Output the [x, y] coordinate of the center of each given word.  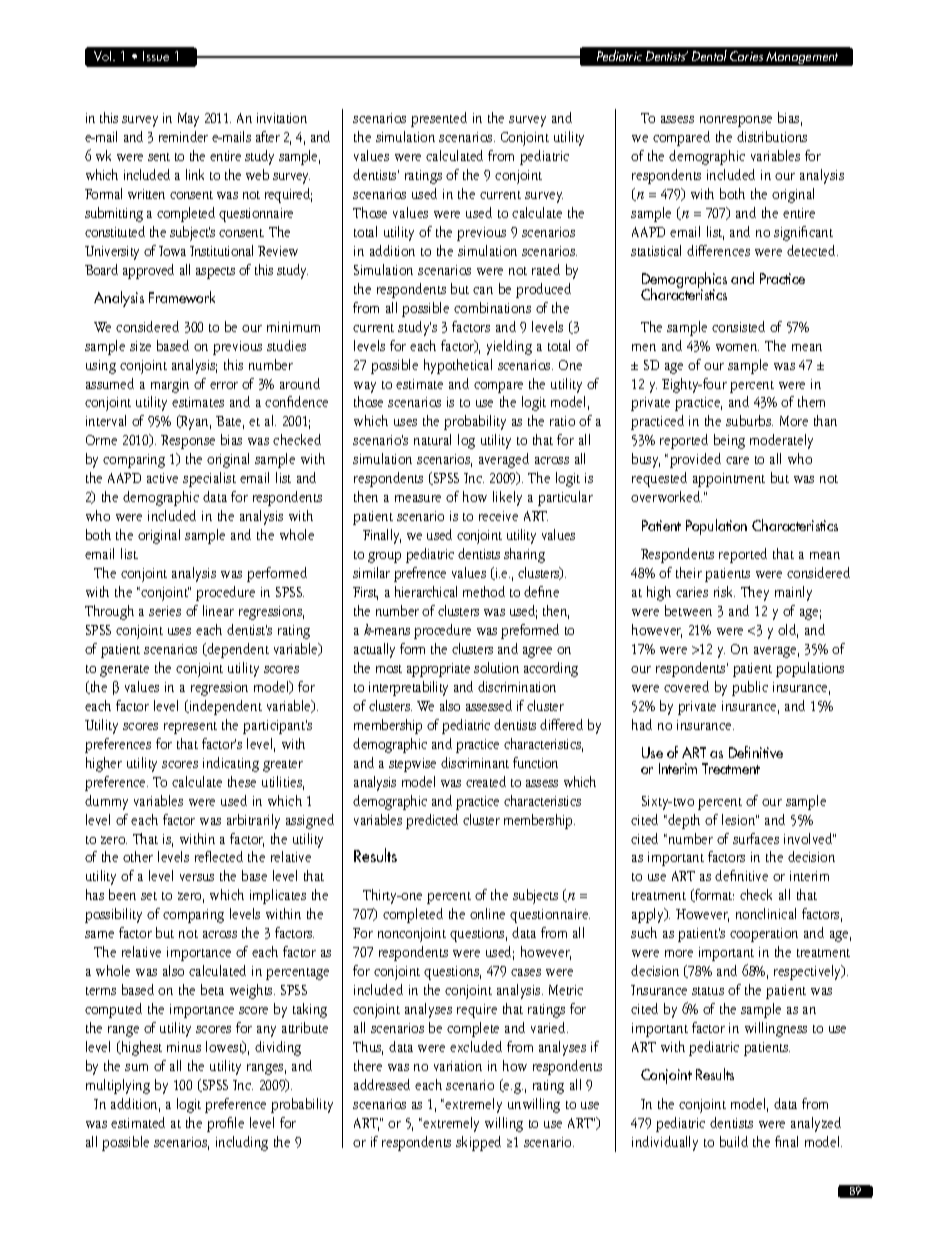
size [140, 346]
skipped [478, 1143]
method [484, 591]
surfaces [756, 838]
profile [225, 1124]
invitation [282, 118]
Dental [709, 55]
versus [197, 877]
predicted [432, 821]
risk [724, 591]
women [737, 347]
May [188, 120]
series [165, 611]
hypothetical [458, 366]
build [734, 1141]
